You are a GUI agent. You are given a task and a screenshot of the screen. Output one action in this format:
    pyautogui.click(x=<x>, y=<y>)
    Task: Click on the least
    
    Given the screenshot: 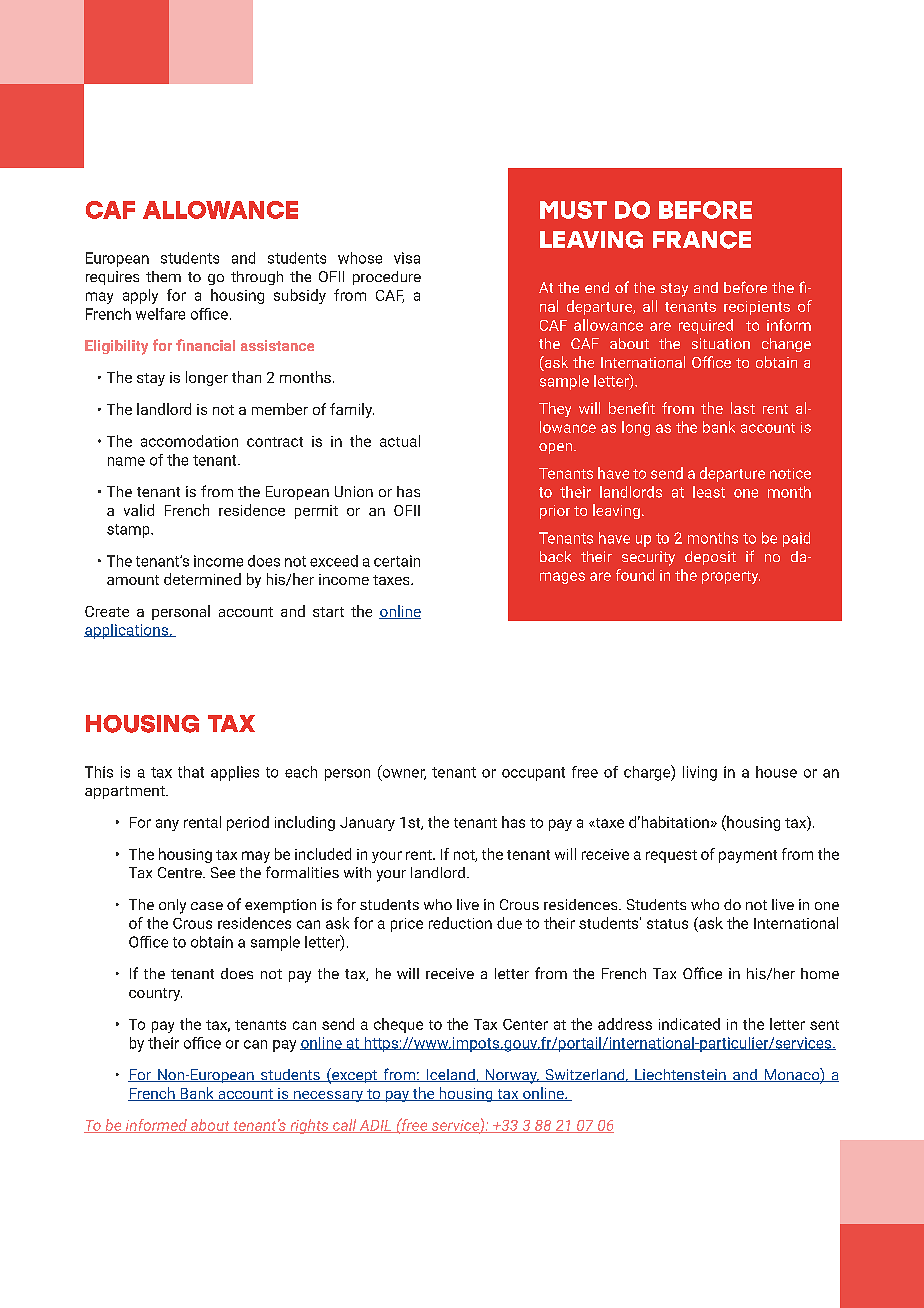 What is the action you would take?
    pyautogui.click(x=709, y=492)
